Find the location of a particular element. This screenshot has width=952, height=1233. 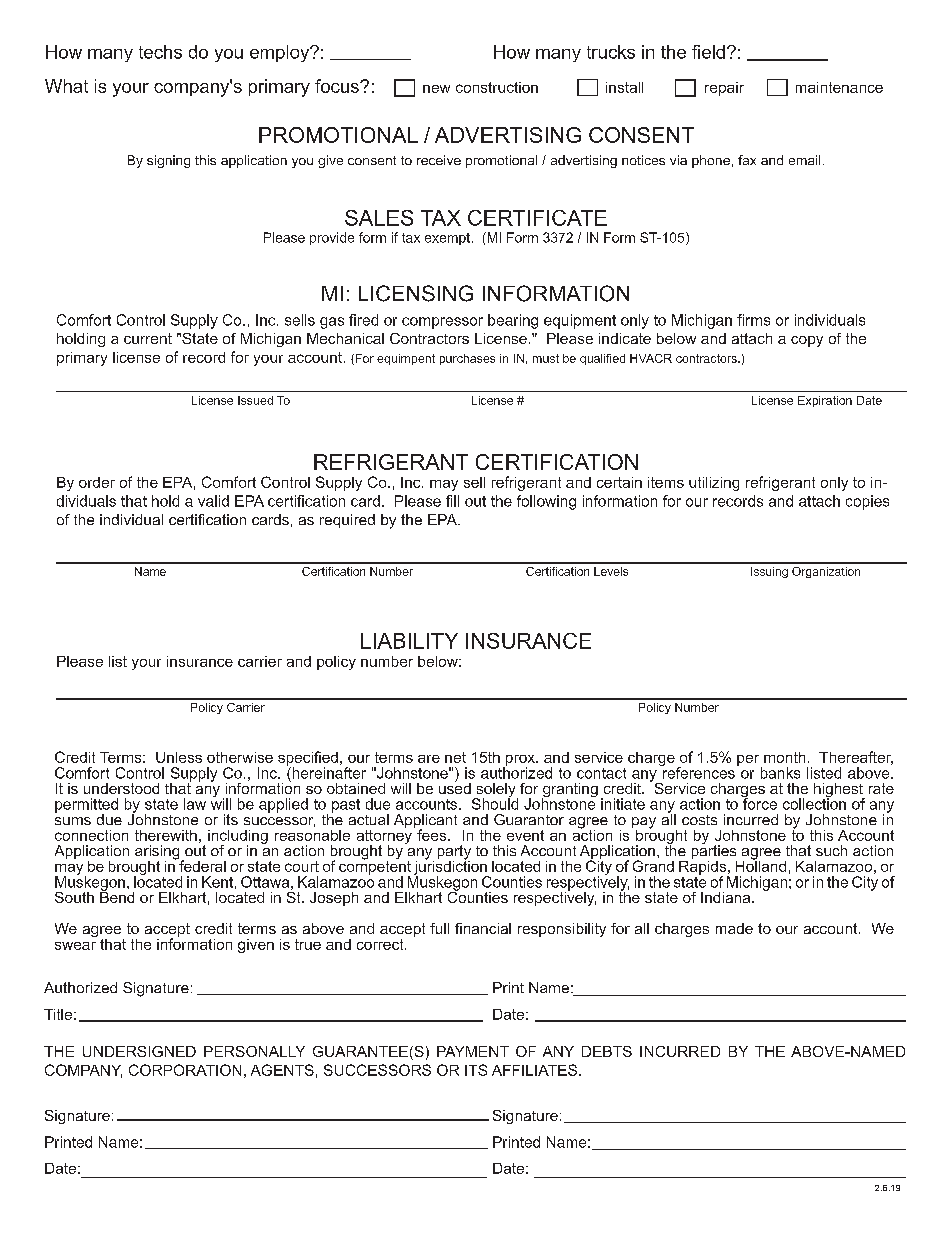

purchases is located at coordinates (467, 359).
